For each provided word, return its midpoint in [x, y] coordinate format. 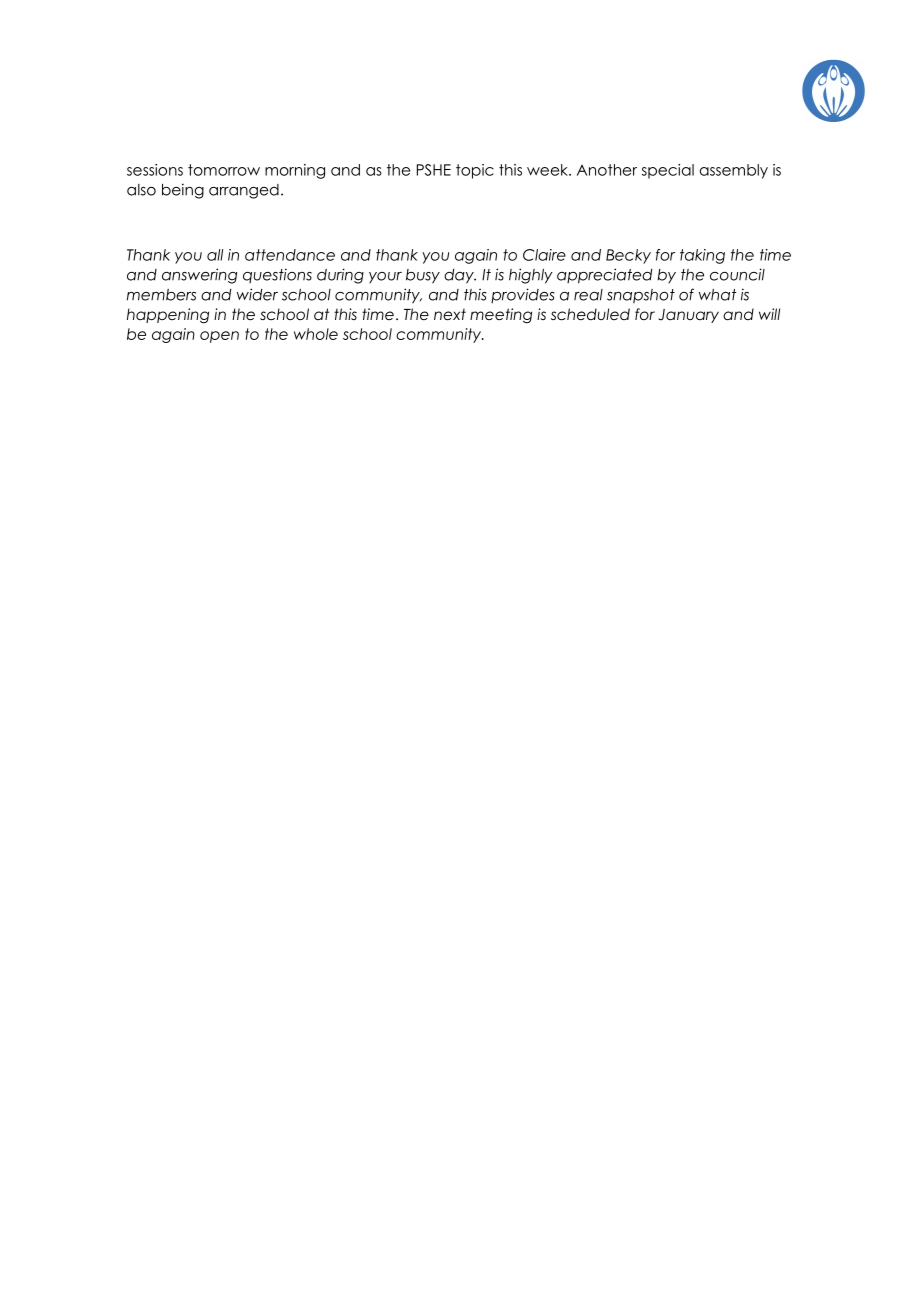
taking [702, 256]
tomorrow [224, 170]
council [737, 274]
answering [199, 276]
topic [475, 171]
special [668, 171]
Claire [544, 255]
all [215, 255]
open [219, 337]
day [460, 276]
